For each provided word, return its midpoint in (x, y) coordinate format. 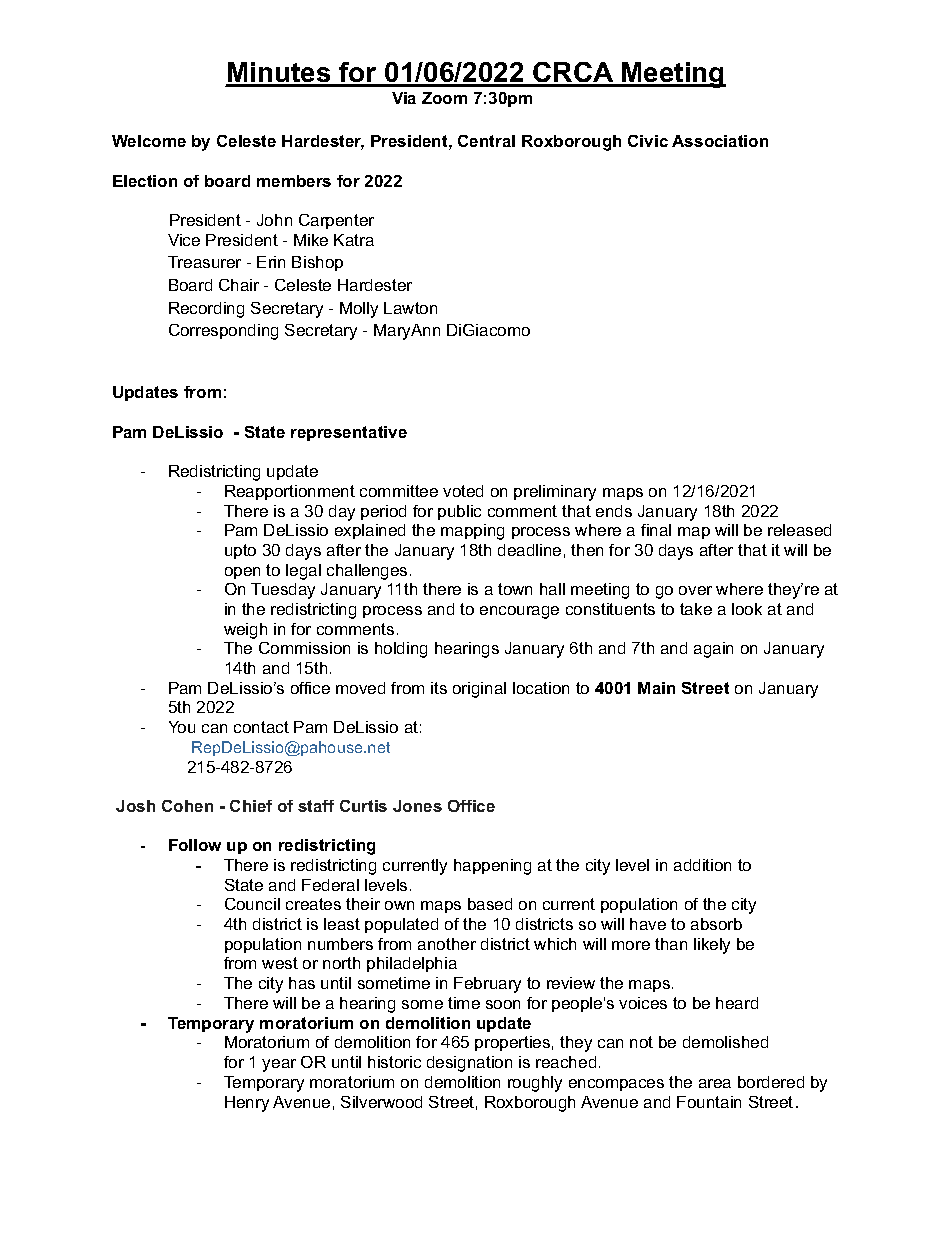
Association (720, 141)
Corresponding (223, 332)
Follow (195, 845)
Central (486, 141)
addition (702, 865)
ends (614, 511)
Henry (247, 1104)
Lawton (410, 308)
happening (492, 867)
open (242, 573)
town (515, 589)
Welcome (149, 141)
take (696, 609)
